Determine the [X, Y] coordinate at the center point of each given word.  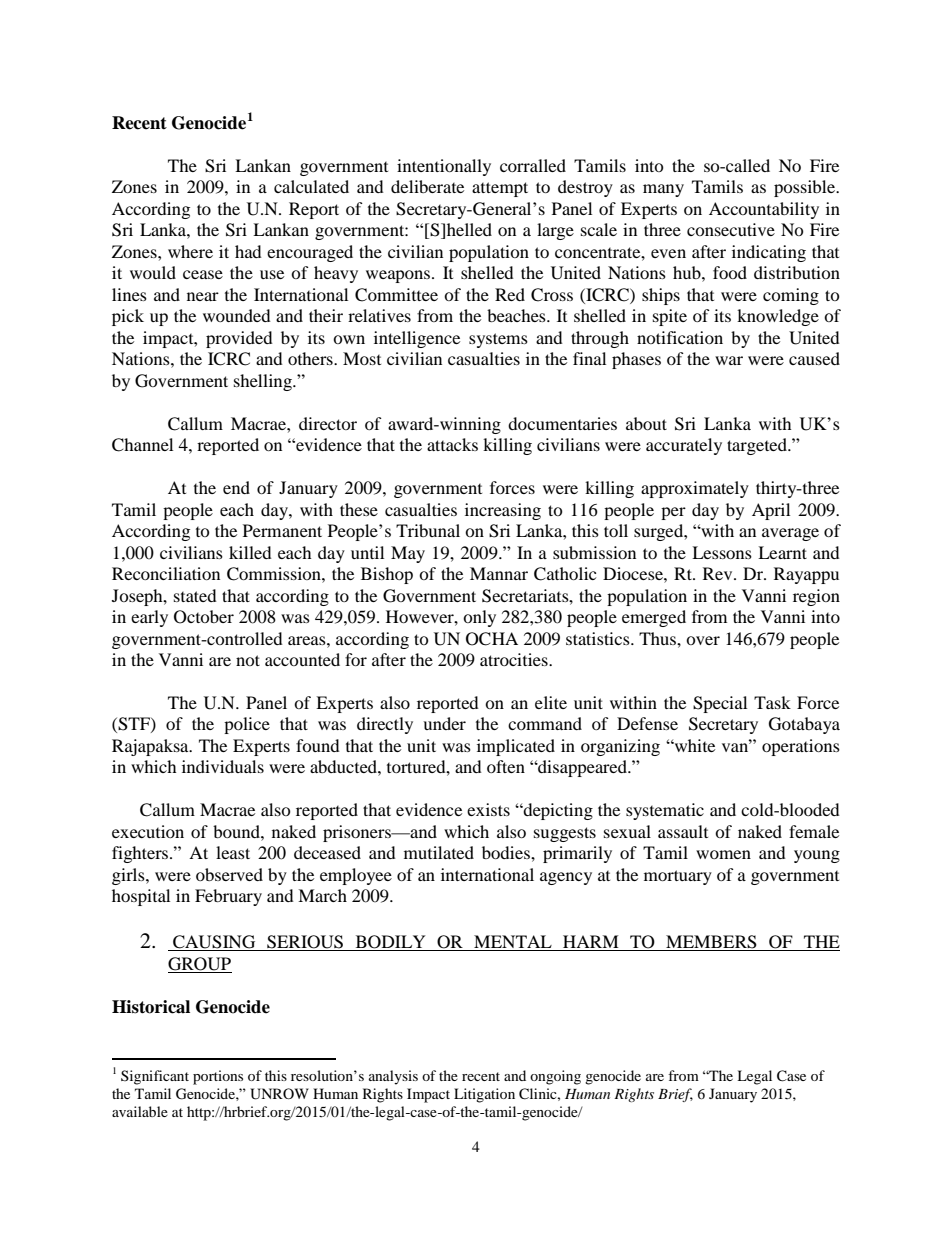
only [479, 618]
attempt [500, 189]
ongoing [555, 1077]
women [723, 854]
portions [218, 1077]
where [190, 251]
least [233, 852]
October [204, 617]
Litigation [484, 1095]
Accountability [764, 210]
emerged [654, 618]
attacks [452, 444]
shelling [264, 382]
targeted [758, 446]
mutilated [439, 852]
